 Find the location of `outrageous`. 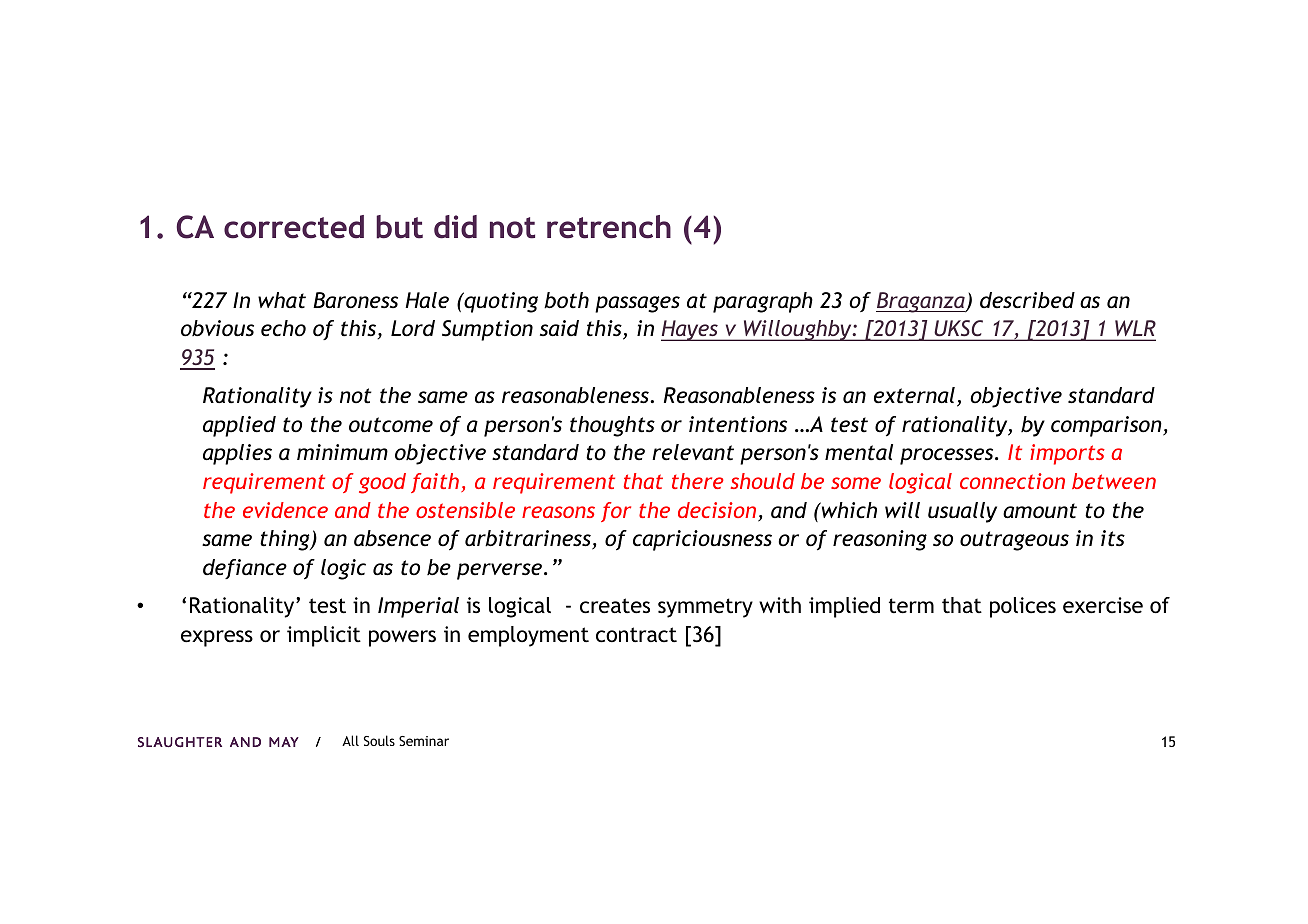

outrageous is located at coordinates (1014, 541).
